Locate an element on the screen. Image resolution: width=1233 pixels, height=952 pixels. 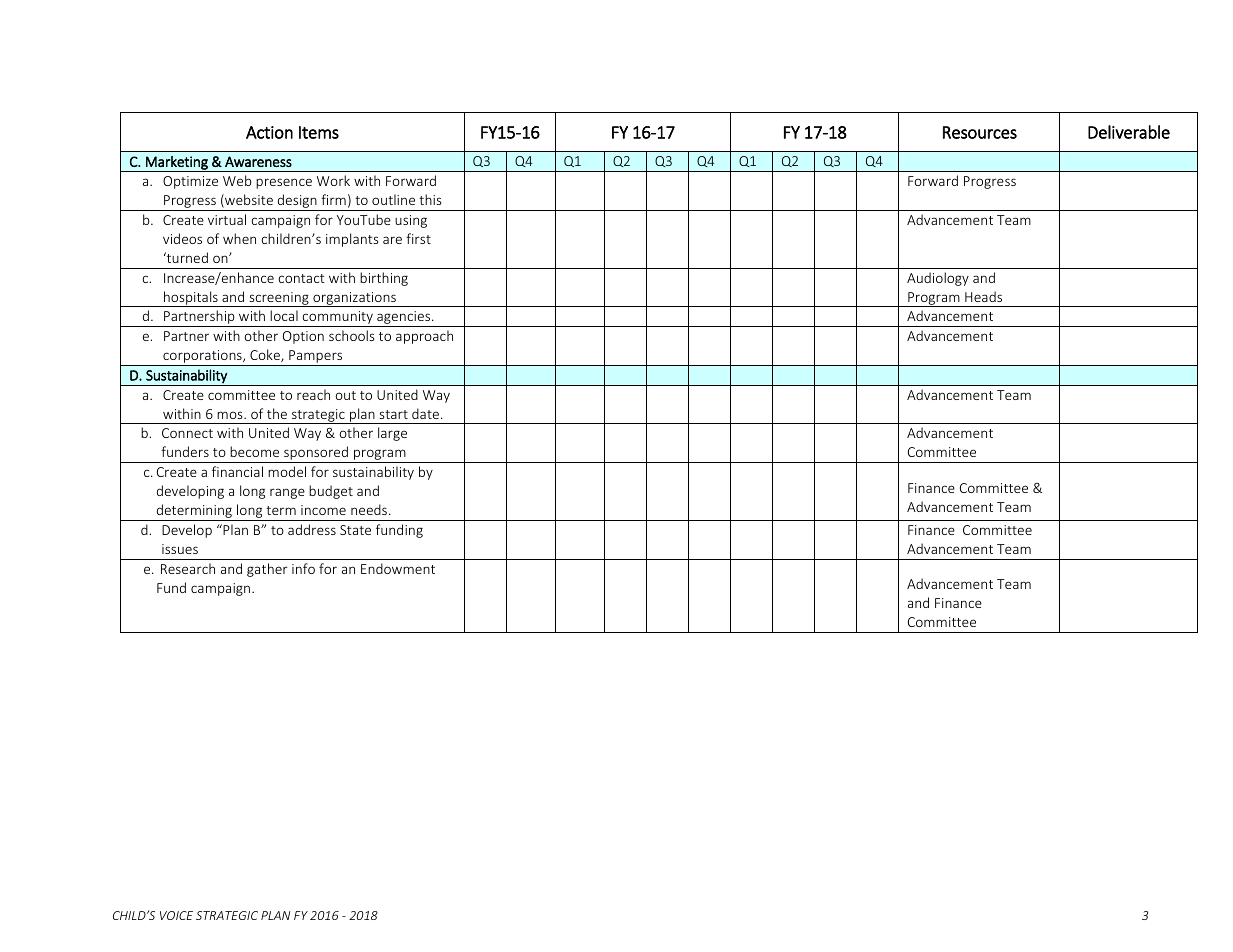
date is located at coordinates (427, 413).
